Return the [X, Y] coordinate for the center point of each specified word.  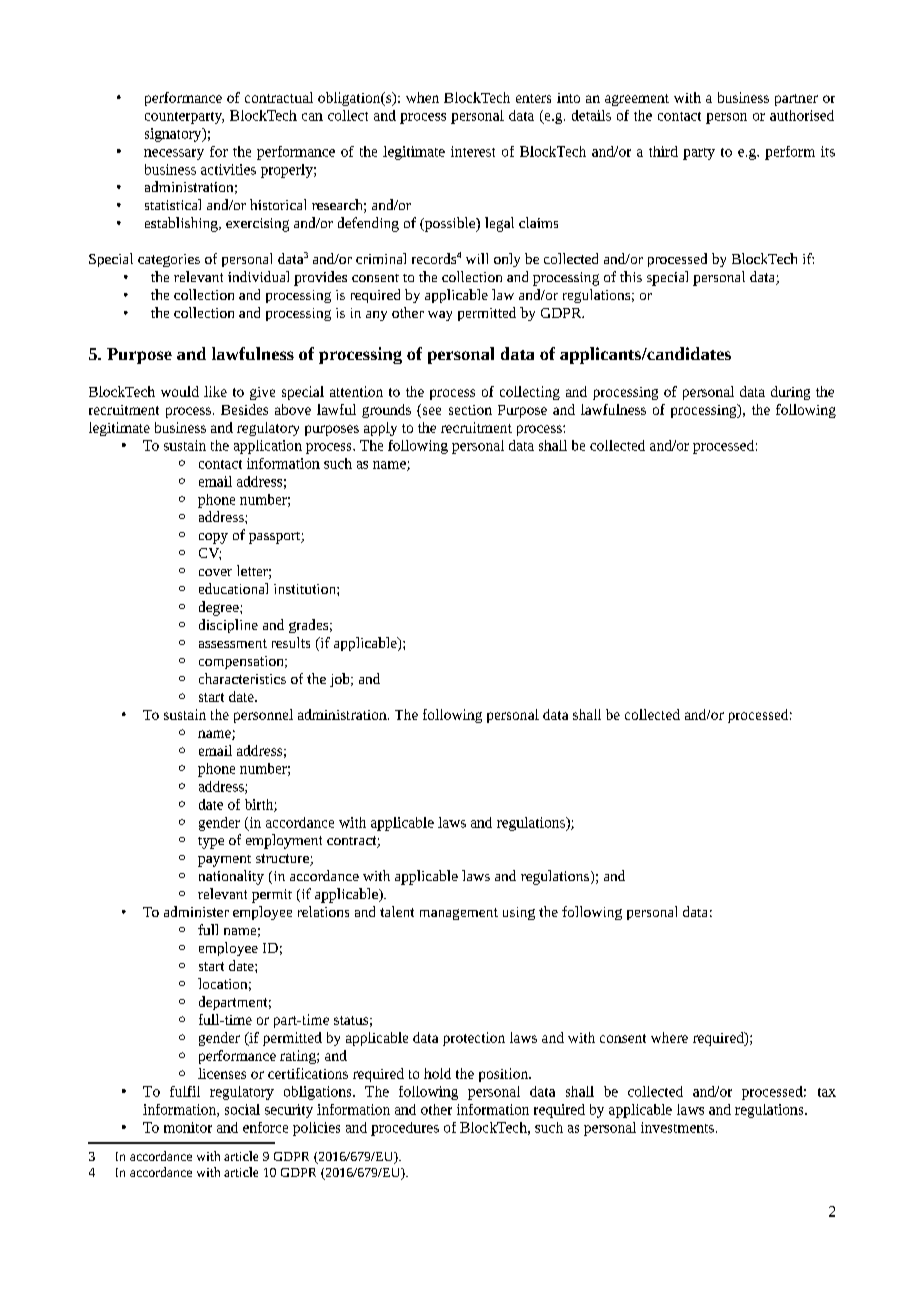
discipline [228, 626]
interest [473, 151]
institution [306, 589]
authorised [802, 115]
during [790, 393]
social [242, 1109]
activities [228, 169]
